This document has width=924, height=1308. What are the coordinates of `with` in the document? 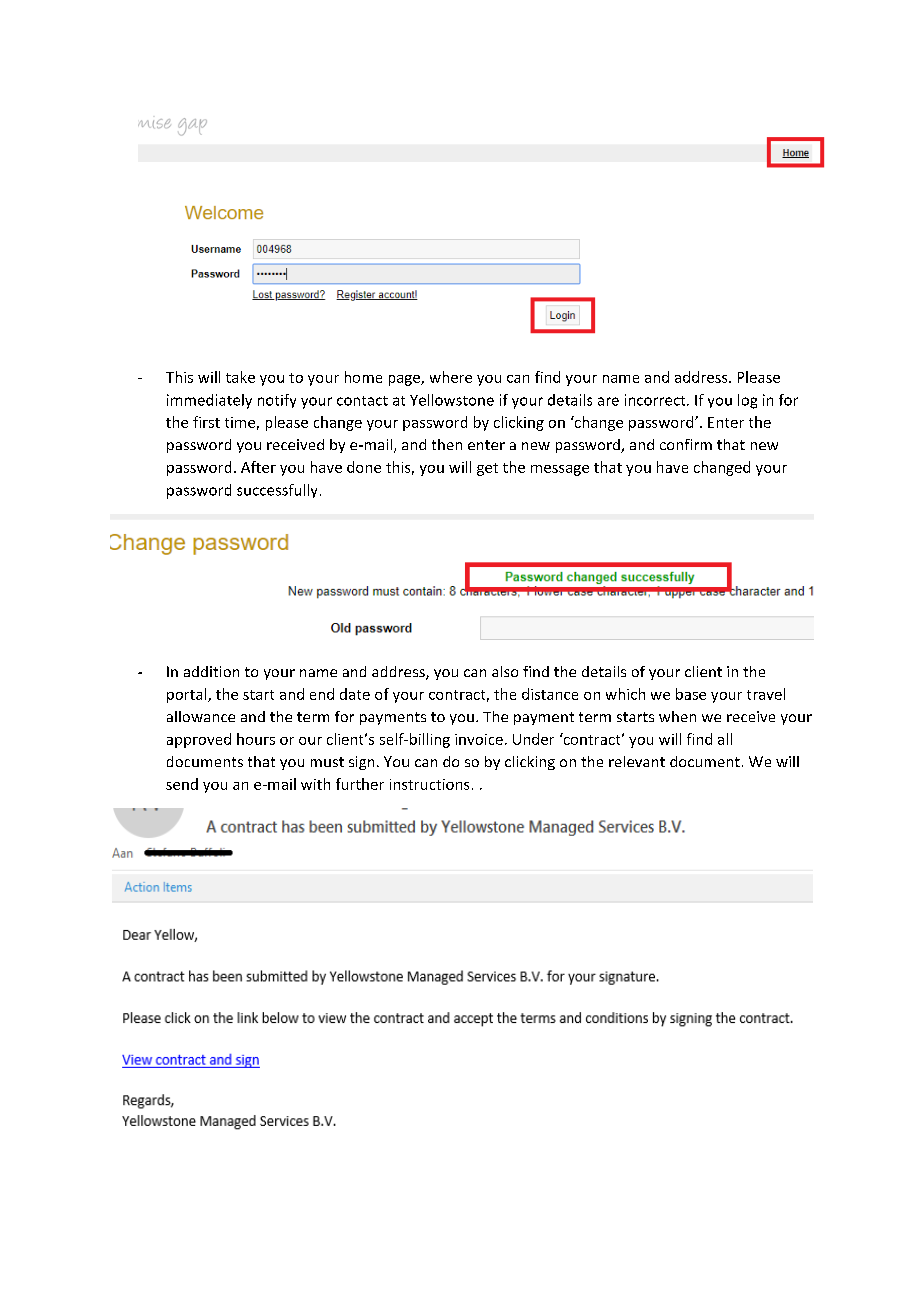 It's located at (315, 784).
